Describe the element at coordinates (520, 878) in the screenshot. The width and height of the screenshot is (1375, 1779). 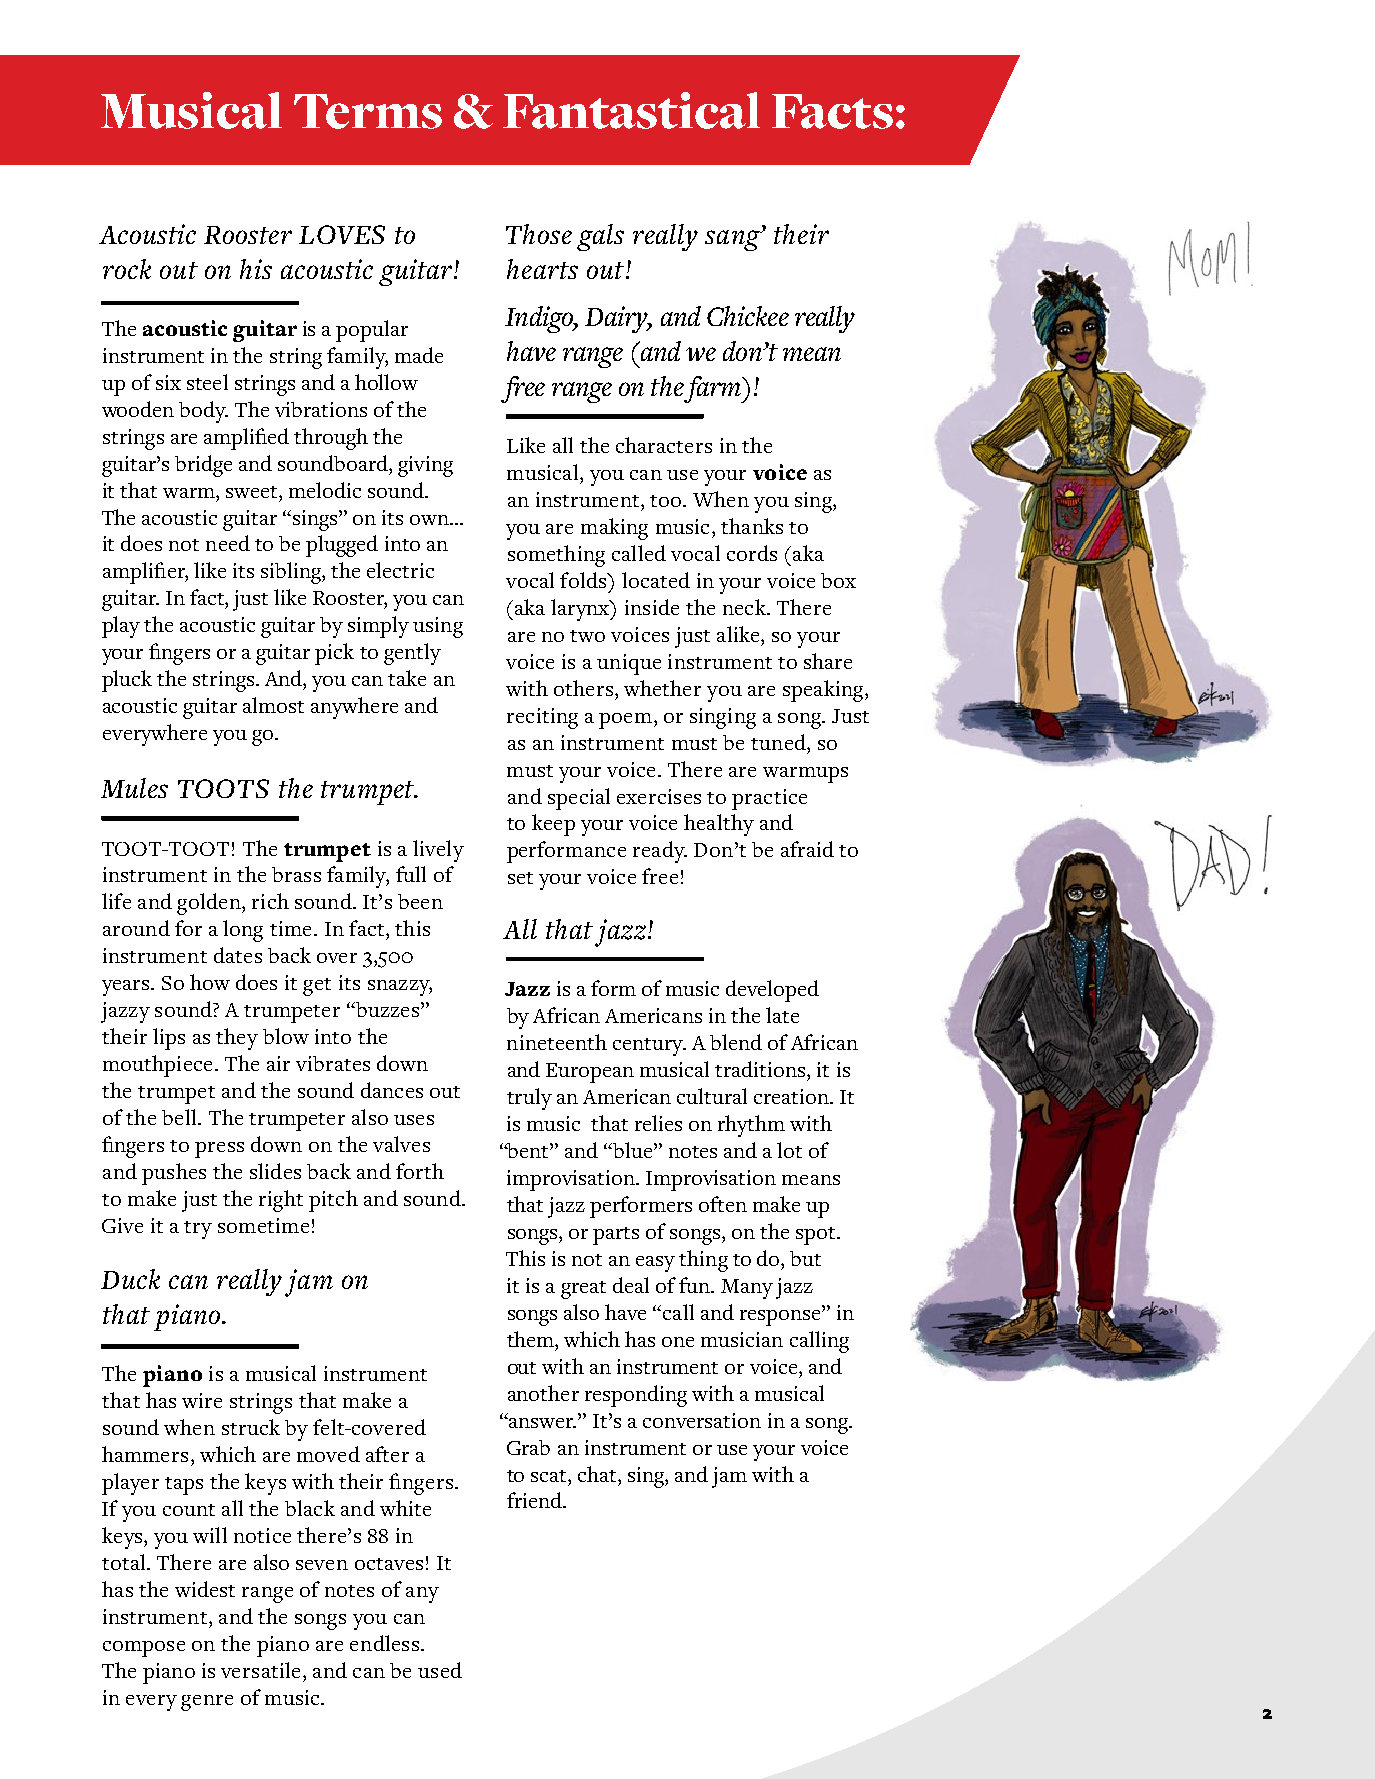
I see `set` at that location.
